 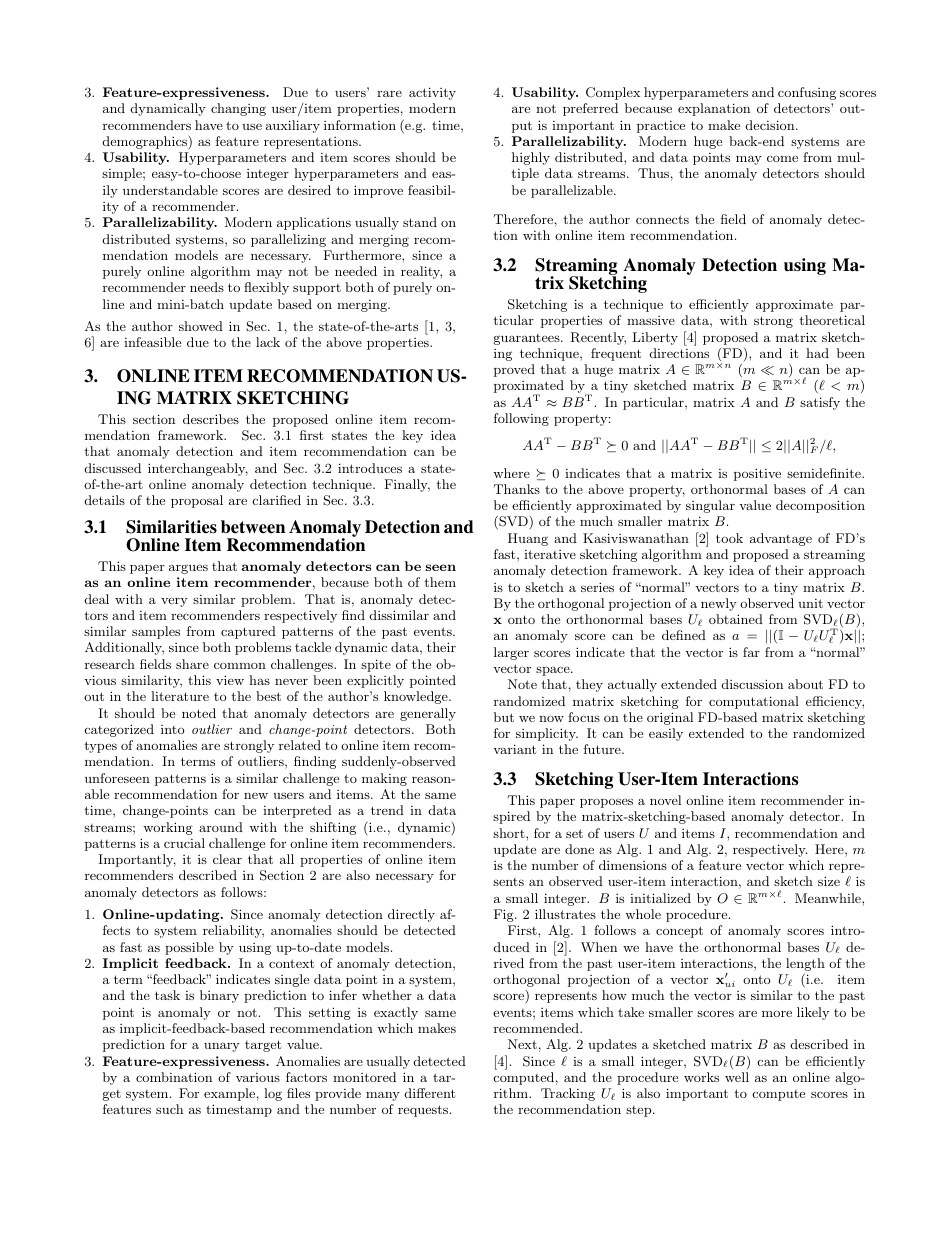 What do you see at coordinates (832, 320) in the screenshot?
I see `theoretical` at bounding box center [832, 320].
